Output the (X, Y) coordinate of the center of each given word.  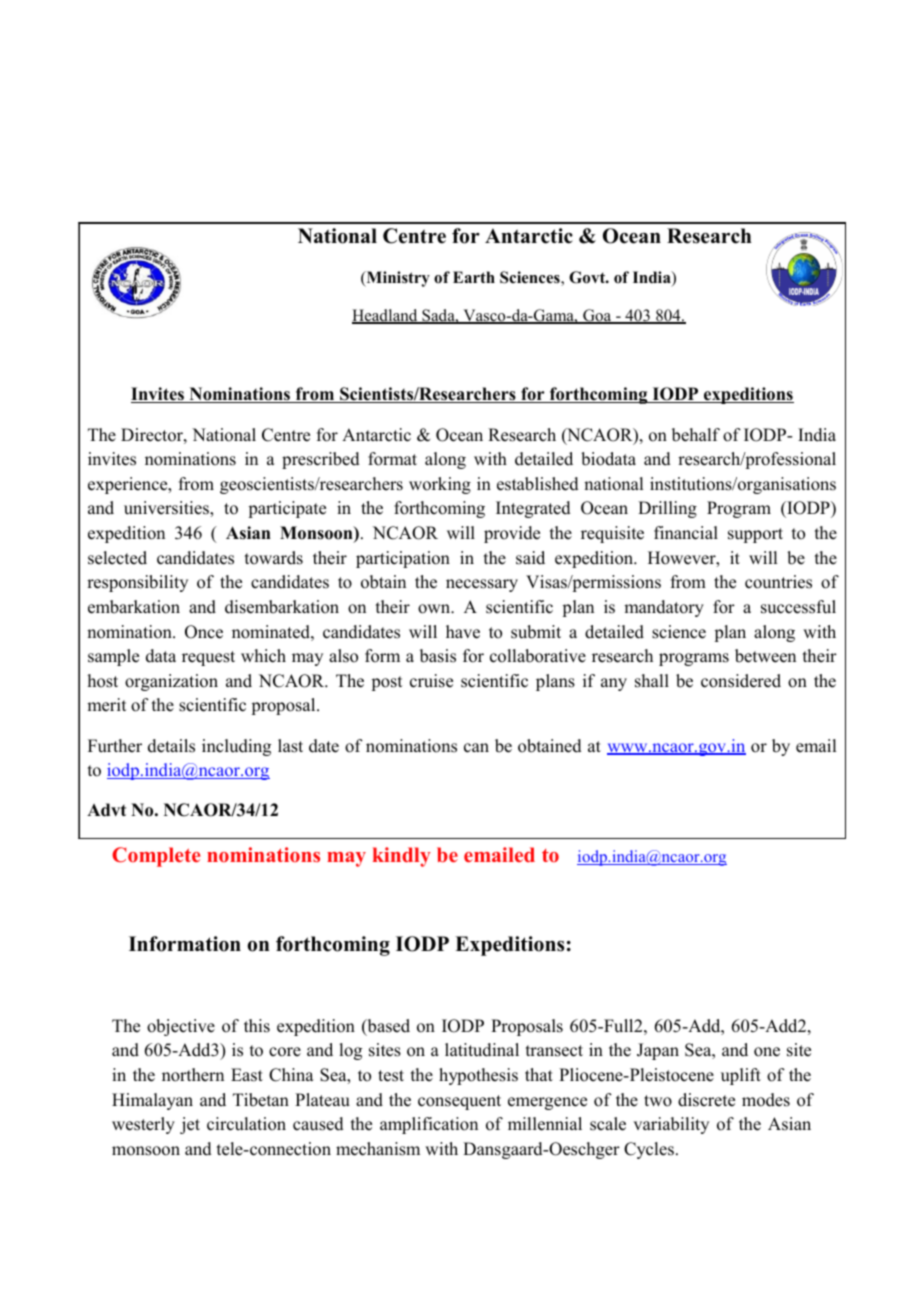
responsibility (137, 583)
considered (741, 681)
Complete (156, 857)
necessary (482, 585)
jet (190, 1125)
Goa (597, 316)
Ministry (397, 279)
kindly (402, 857)
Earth (474, 277)
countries (778, 582)
